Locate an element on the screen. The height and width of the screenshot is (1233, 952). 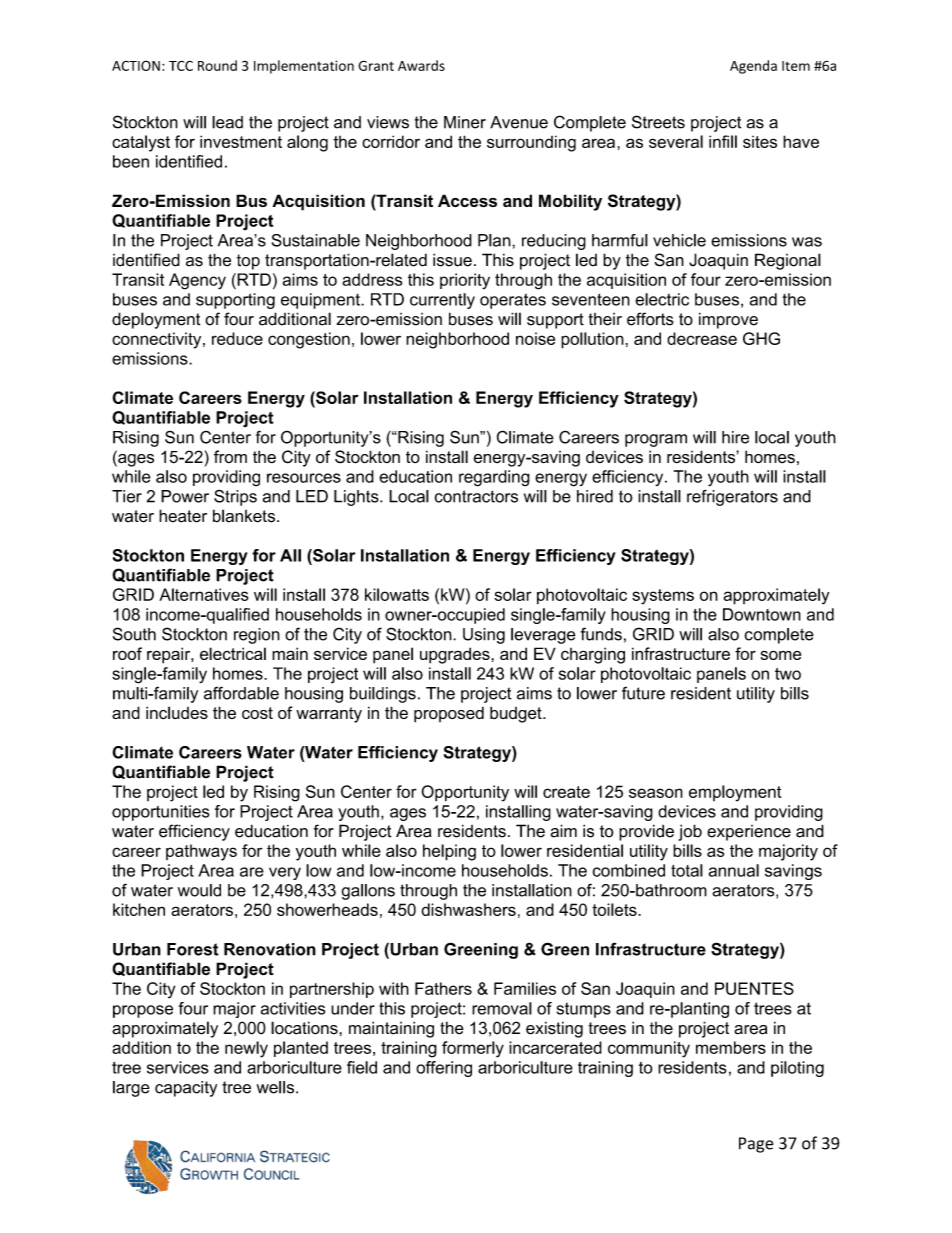
helping is located at coordinates (449, 852).
